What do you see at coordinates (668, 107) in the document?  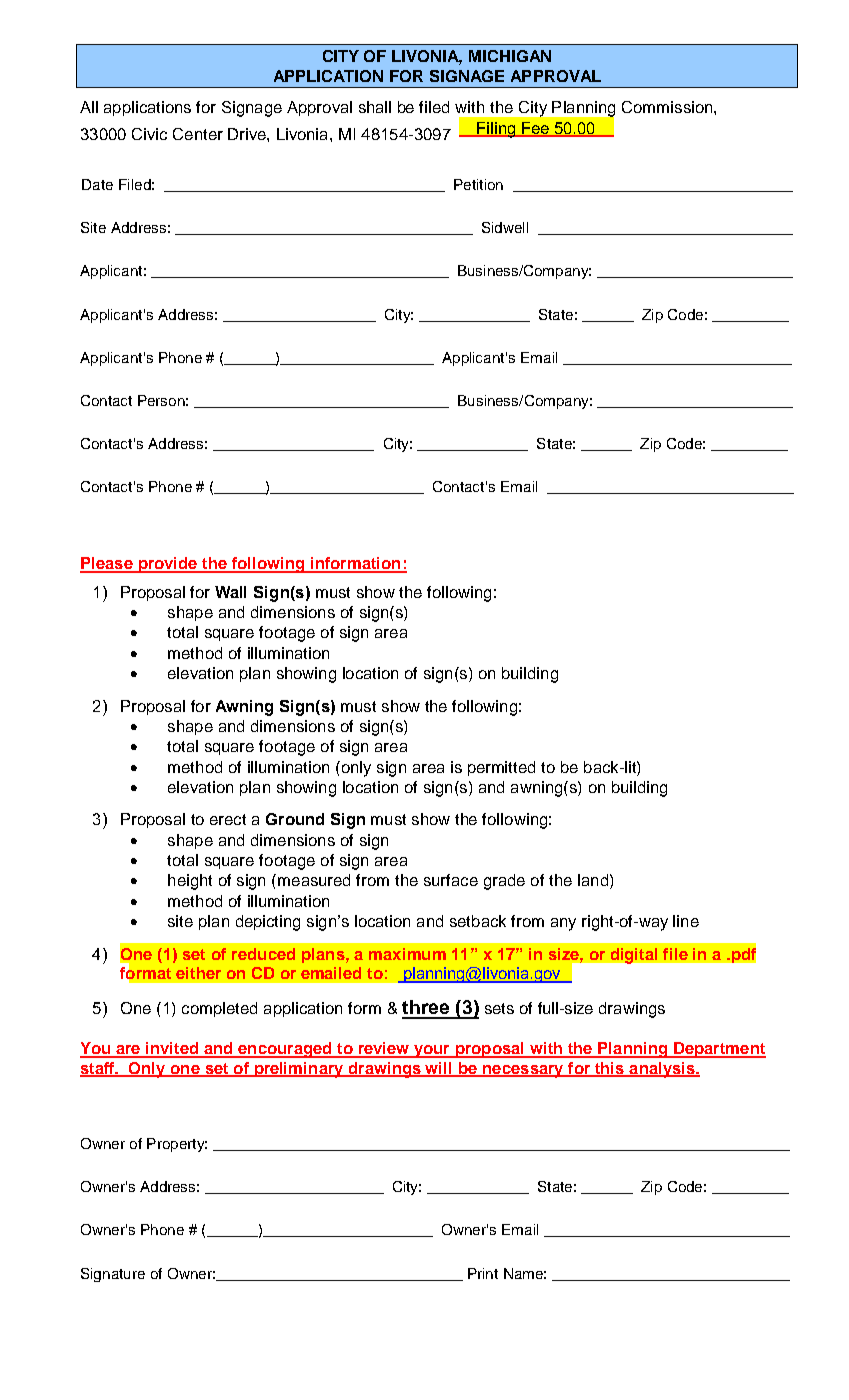 I see `Commission` at bounding box center [668, 107].
